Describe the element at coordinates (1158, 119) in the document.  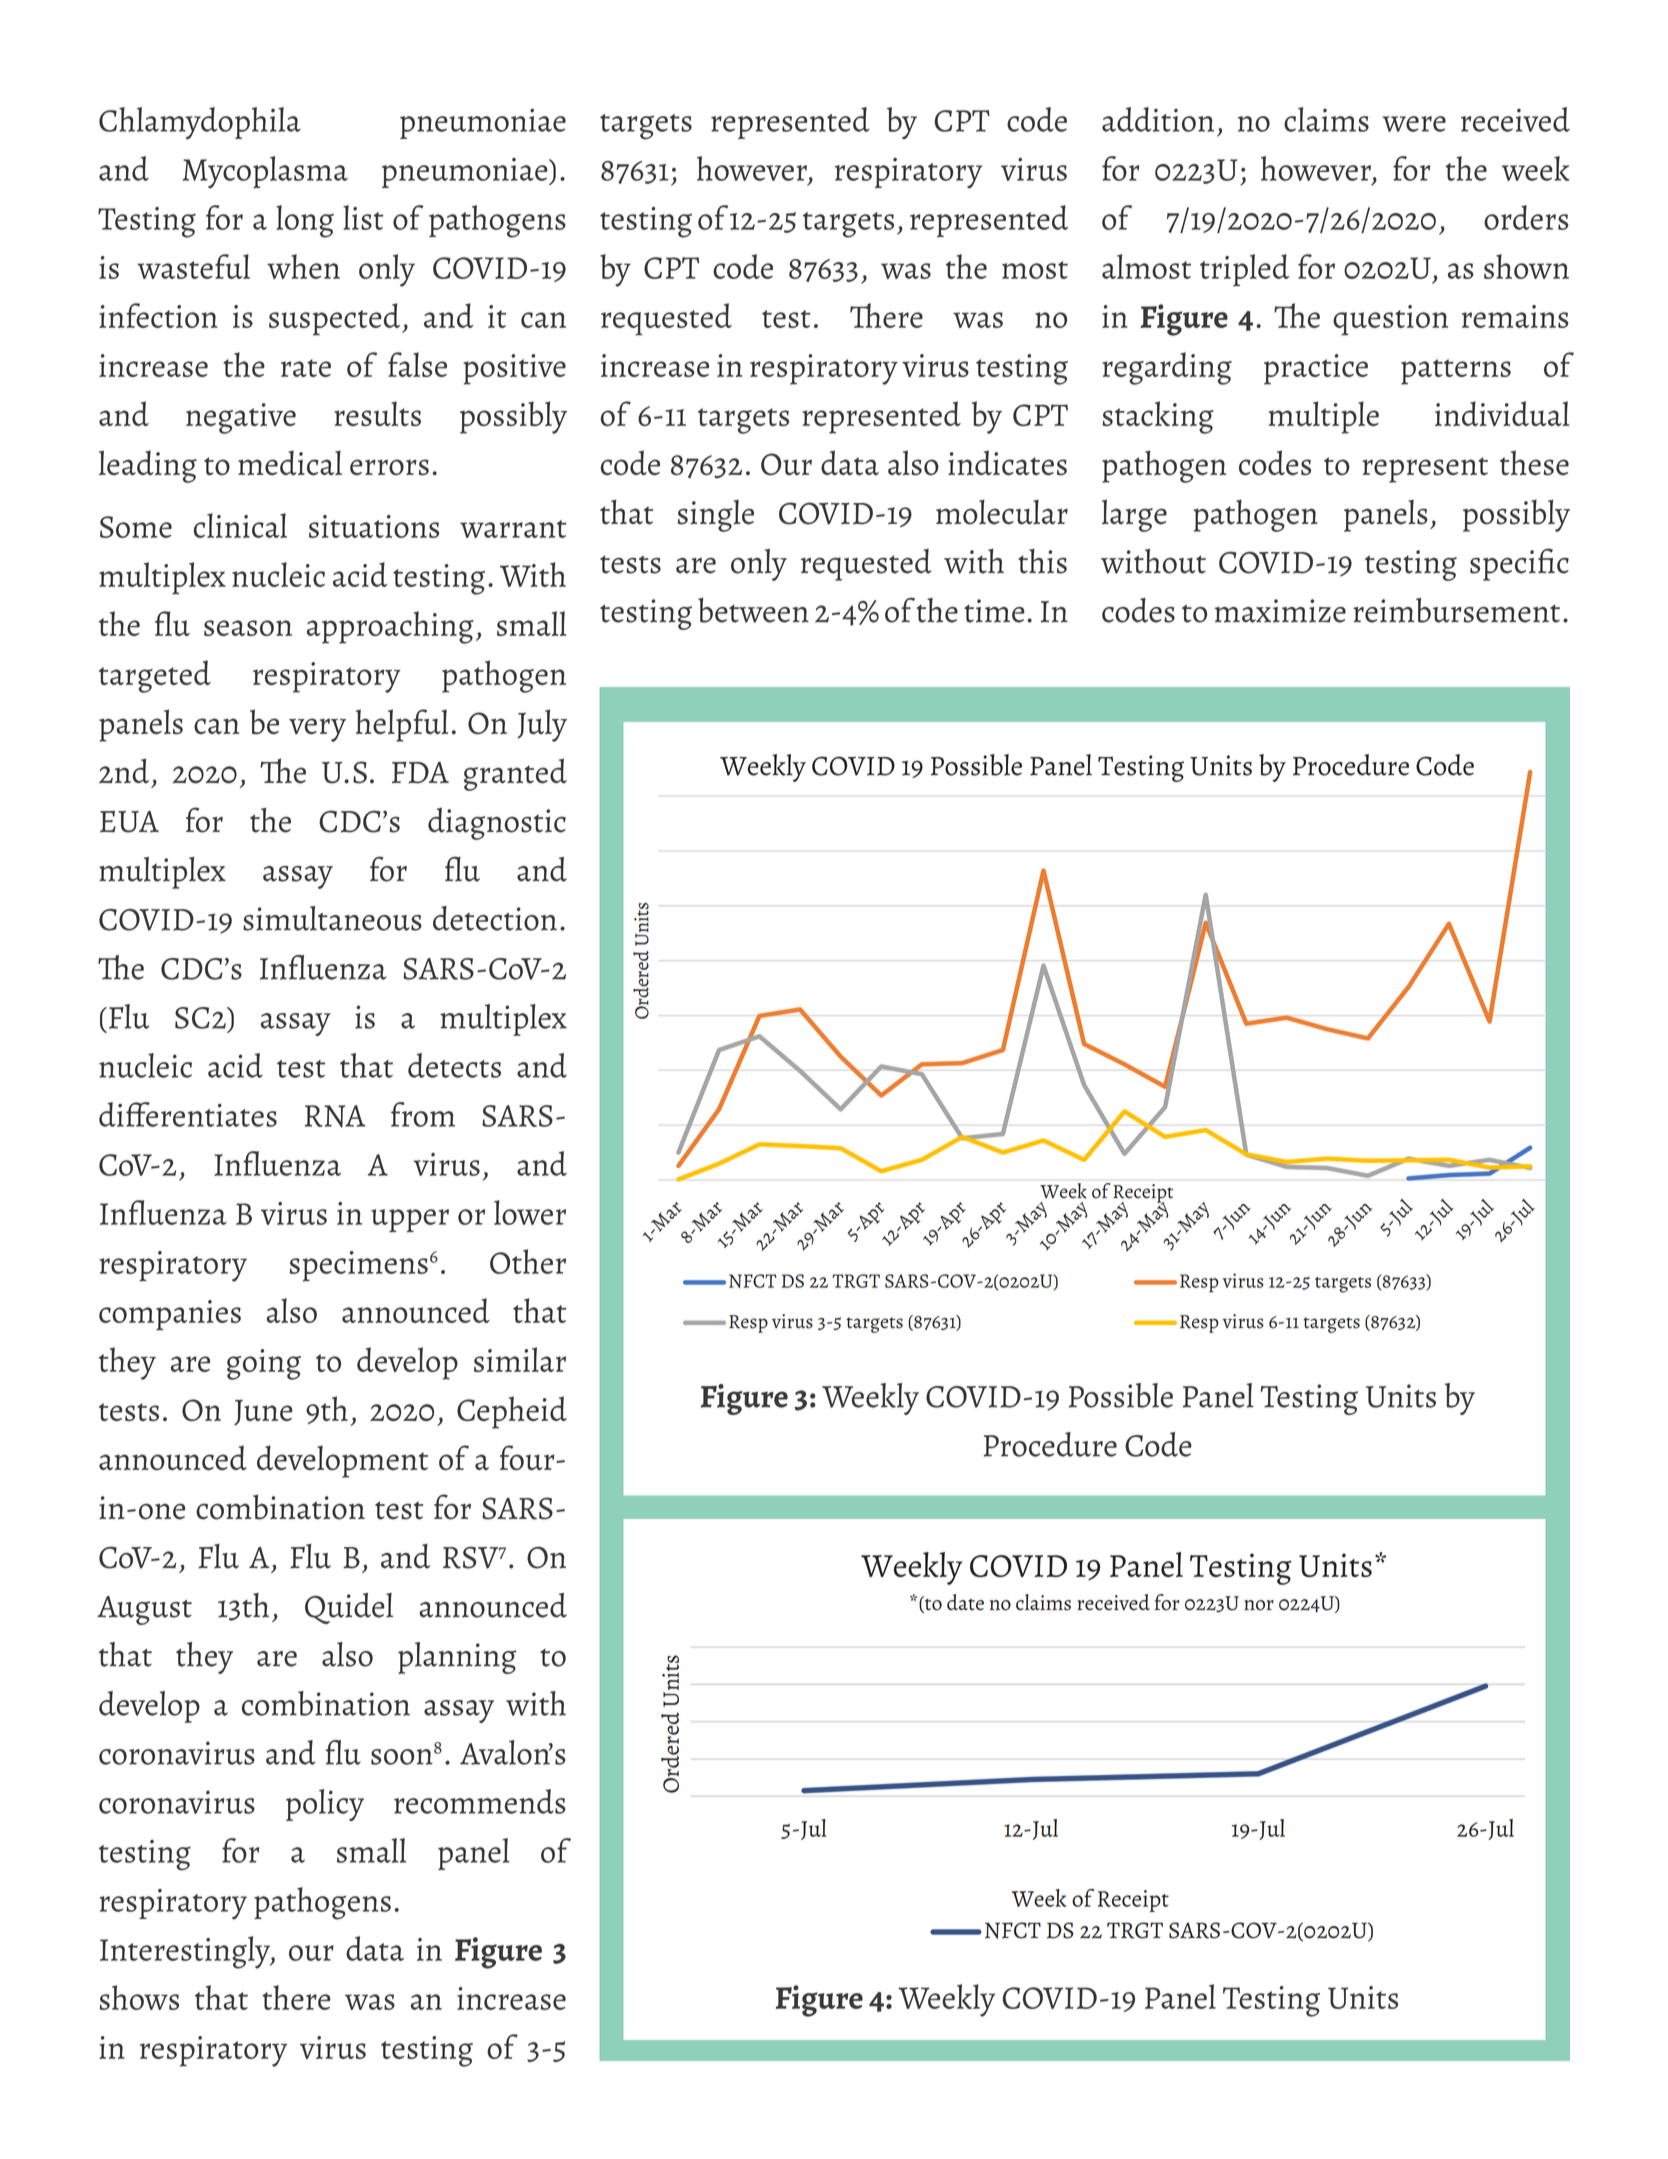
I see `addition` at that location.
